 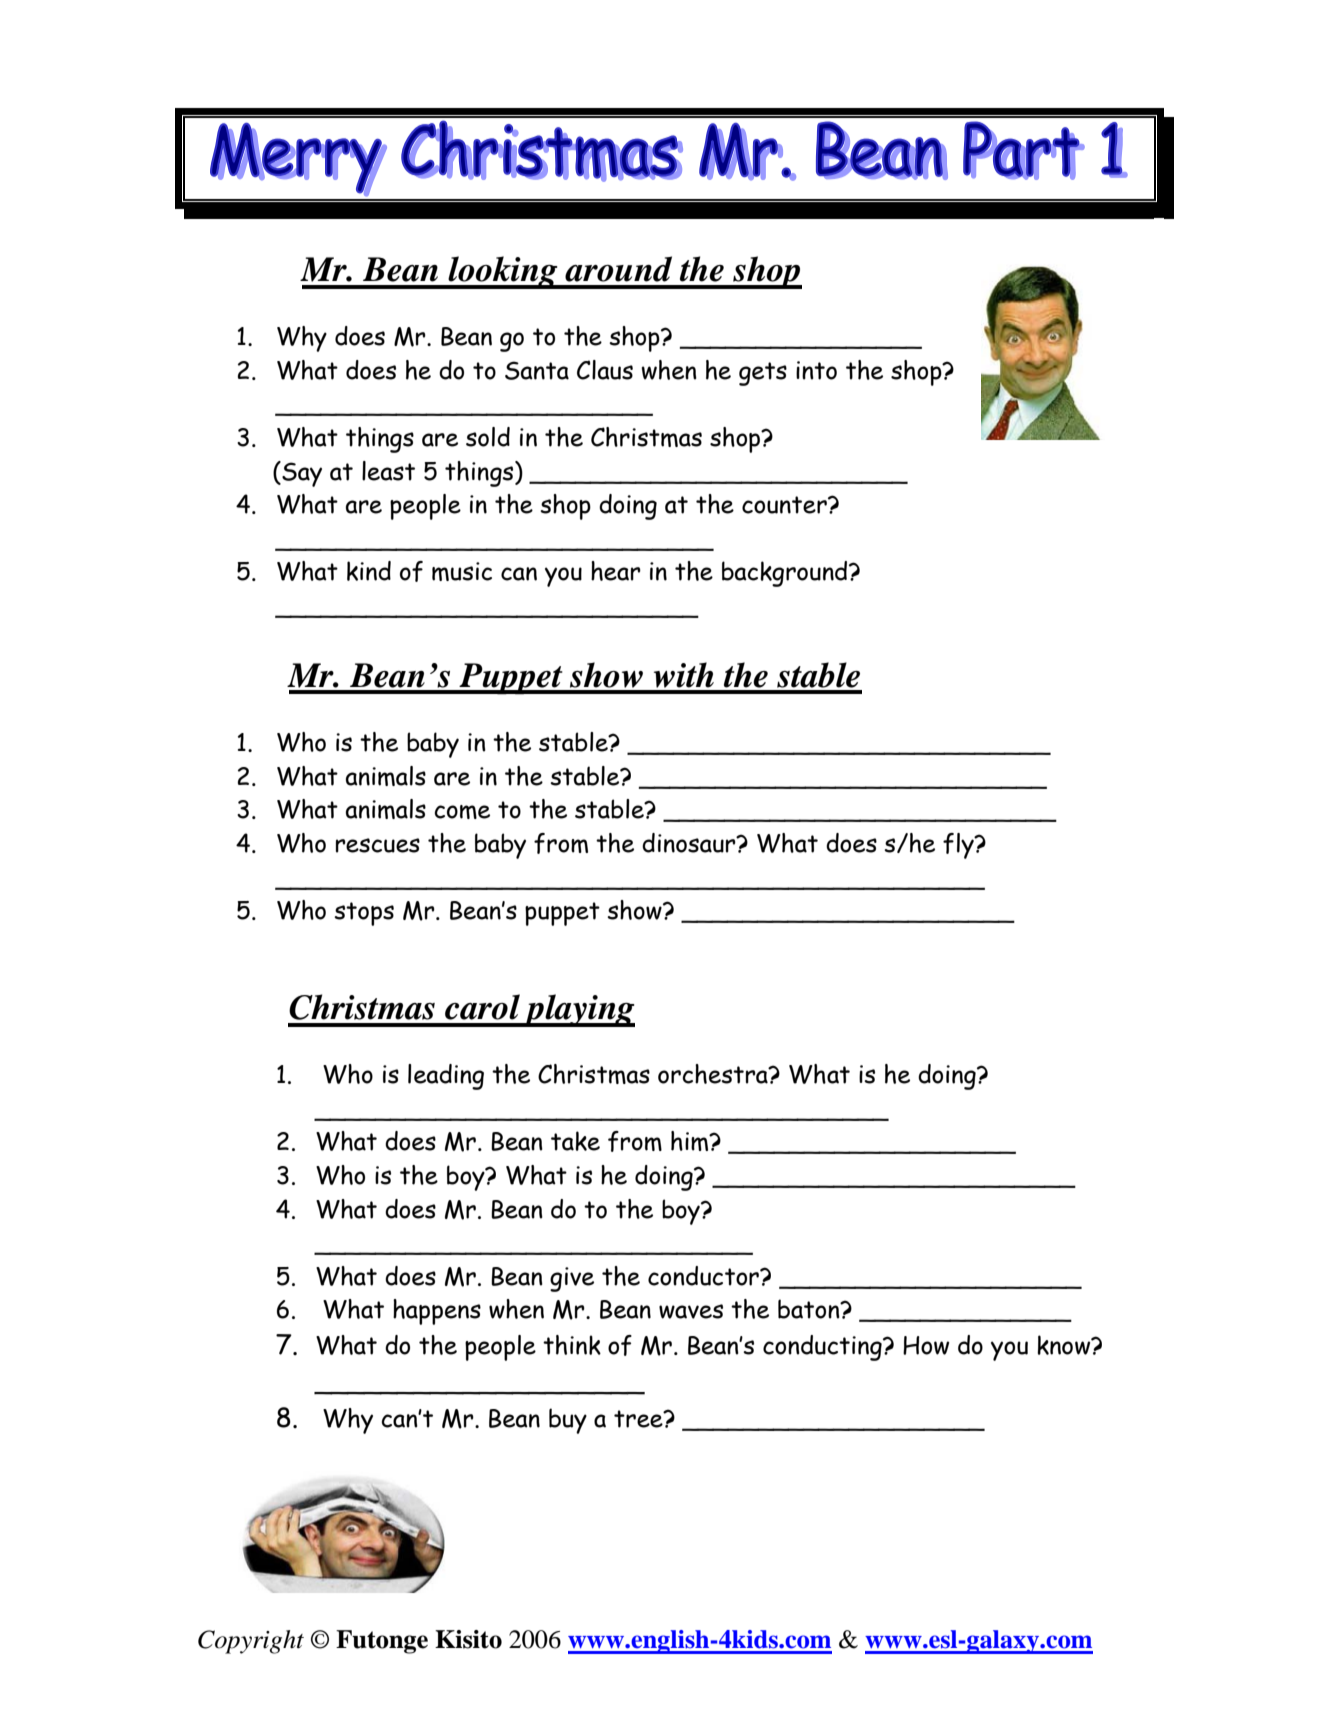 I want to click on playing, so click(x=578, y=1010).
